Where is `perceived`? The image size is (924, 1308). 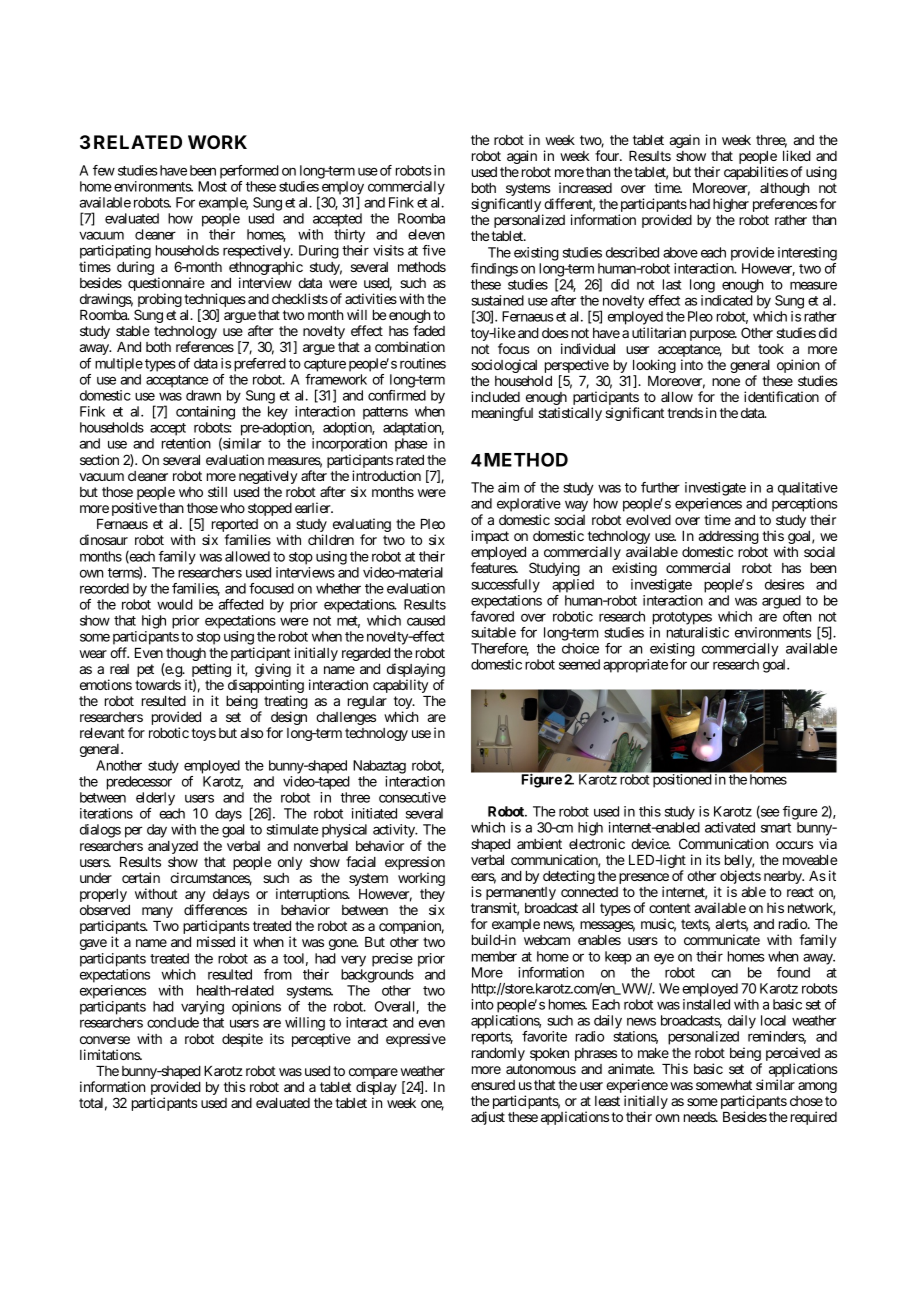 perceived is located at coordinates (793, 1054).
